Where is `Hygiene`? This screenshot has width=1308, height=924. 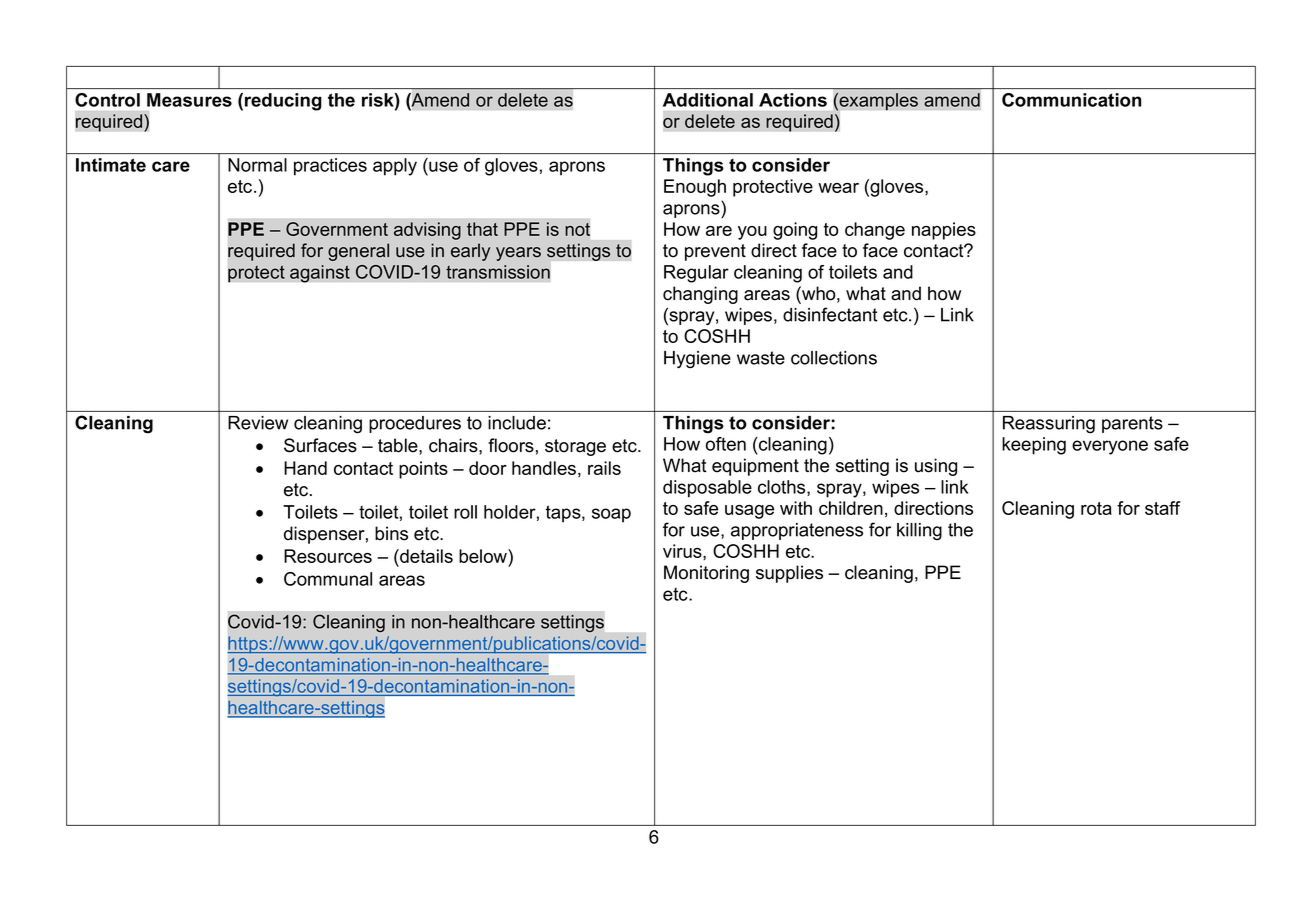
Hygiene is located at coordinates (697, 359).
